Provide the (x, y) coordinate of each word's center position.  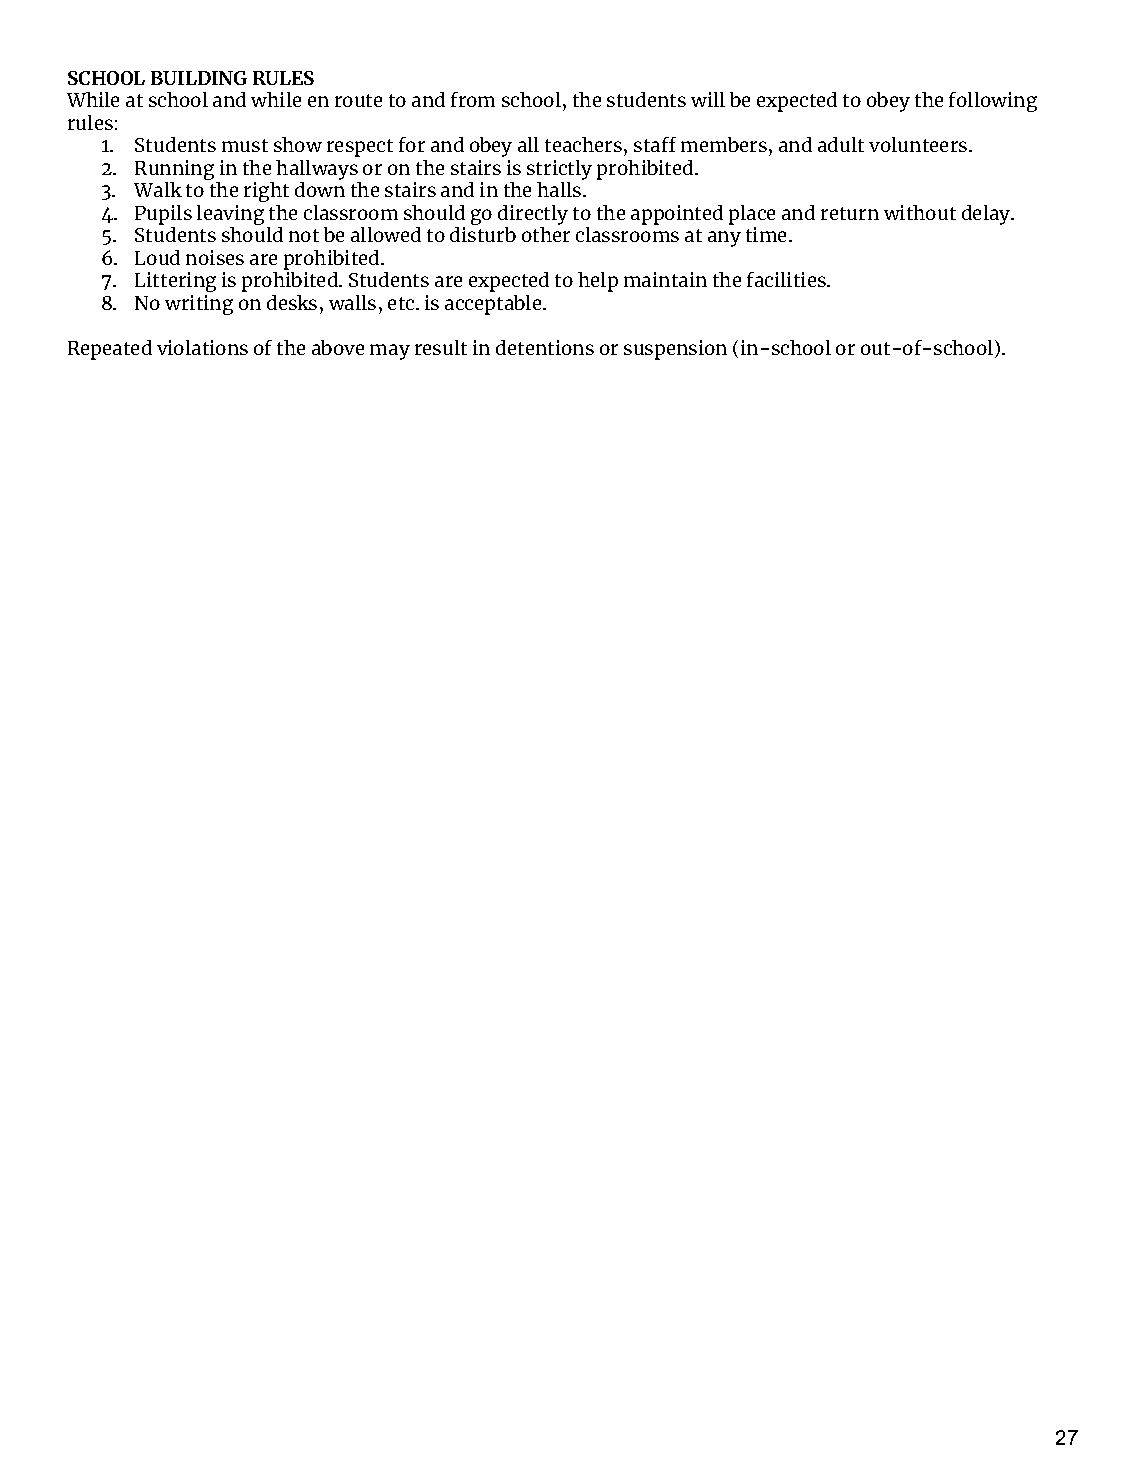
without (920, 212)
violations (202, 347)
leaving (230, 216)
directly (533, 215)
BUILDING (199, 78)
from (473, 99)
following (993, 102)
